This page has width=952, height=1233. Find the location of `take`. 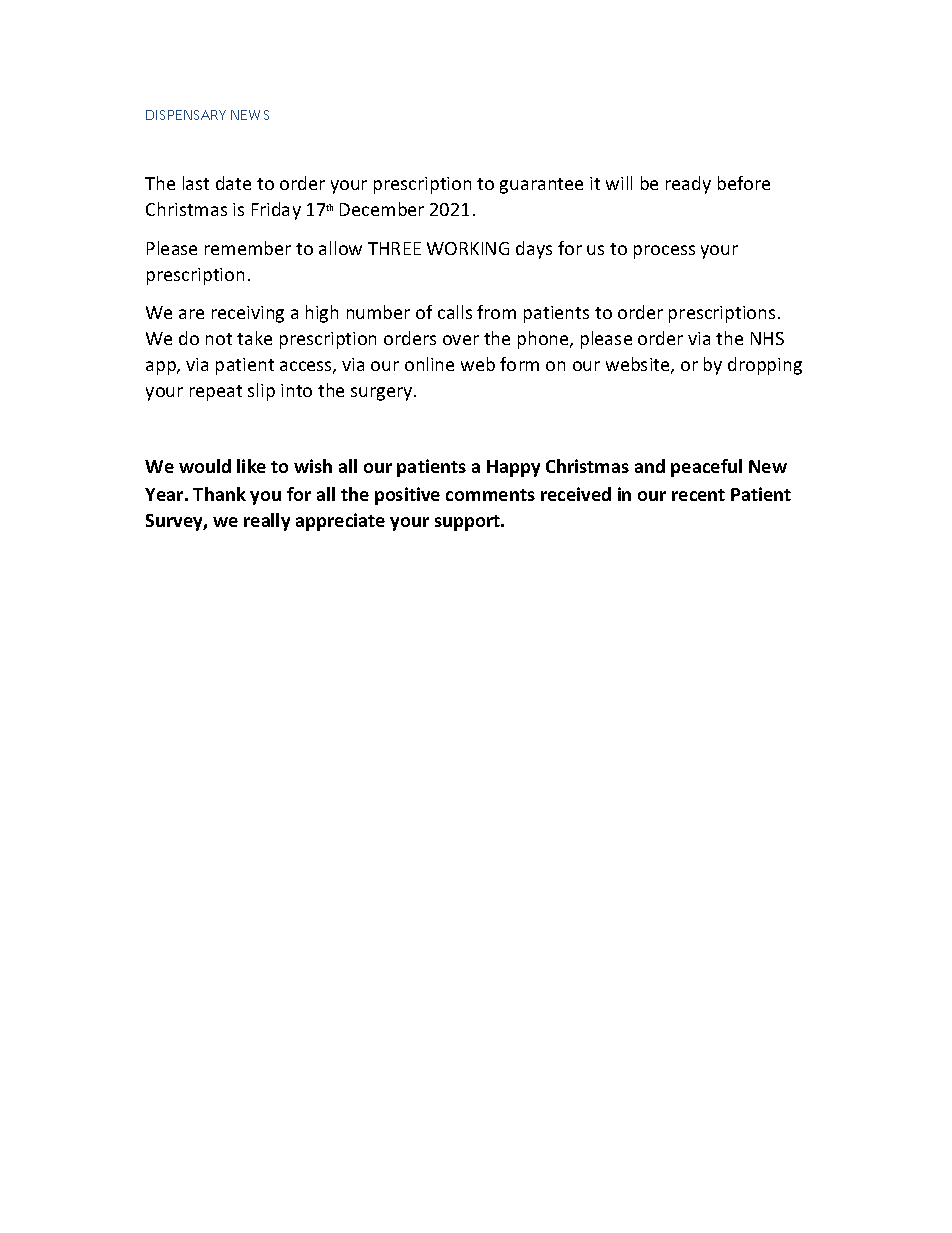

take is located at coordinates (254, 338).
